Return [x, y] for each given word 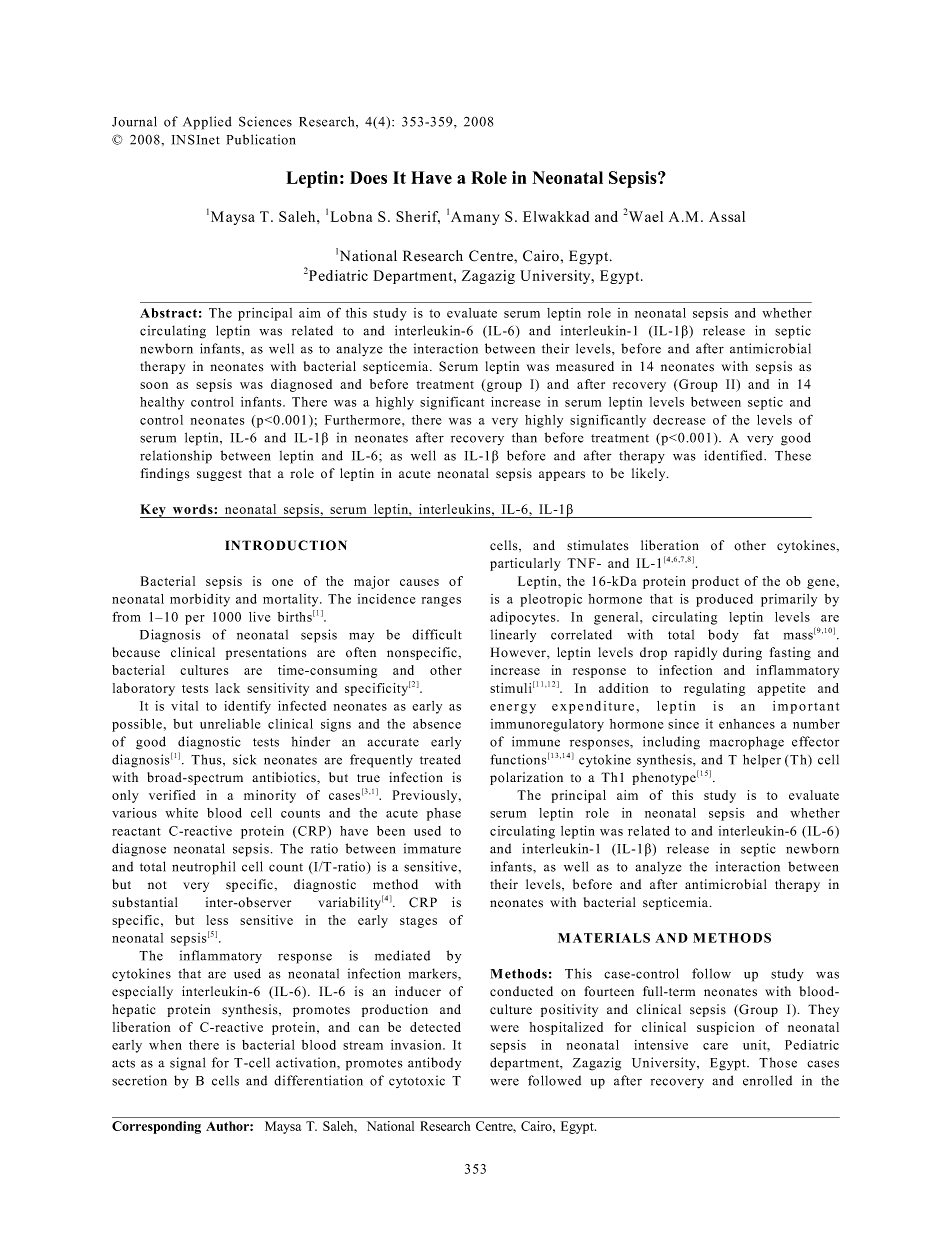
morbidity [200, 600]
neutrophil [203, 868]
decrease [679, 420]
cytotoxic [417, 1081]
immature [432, 848]
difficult [437, 634]
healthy [162, 403]
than [524, 437]
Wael [646, 216]
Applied [207, 123]
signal [187, 1064]
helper [762, 761]
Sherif [418, 217]
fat [761, 634]
